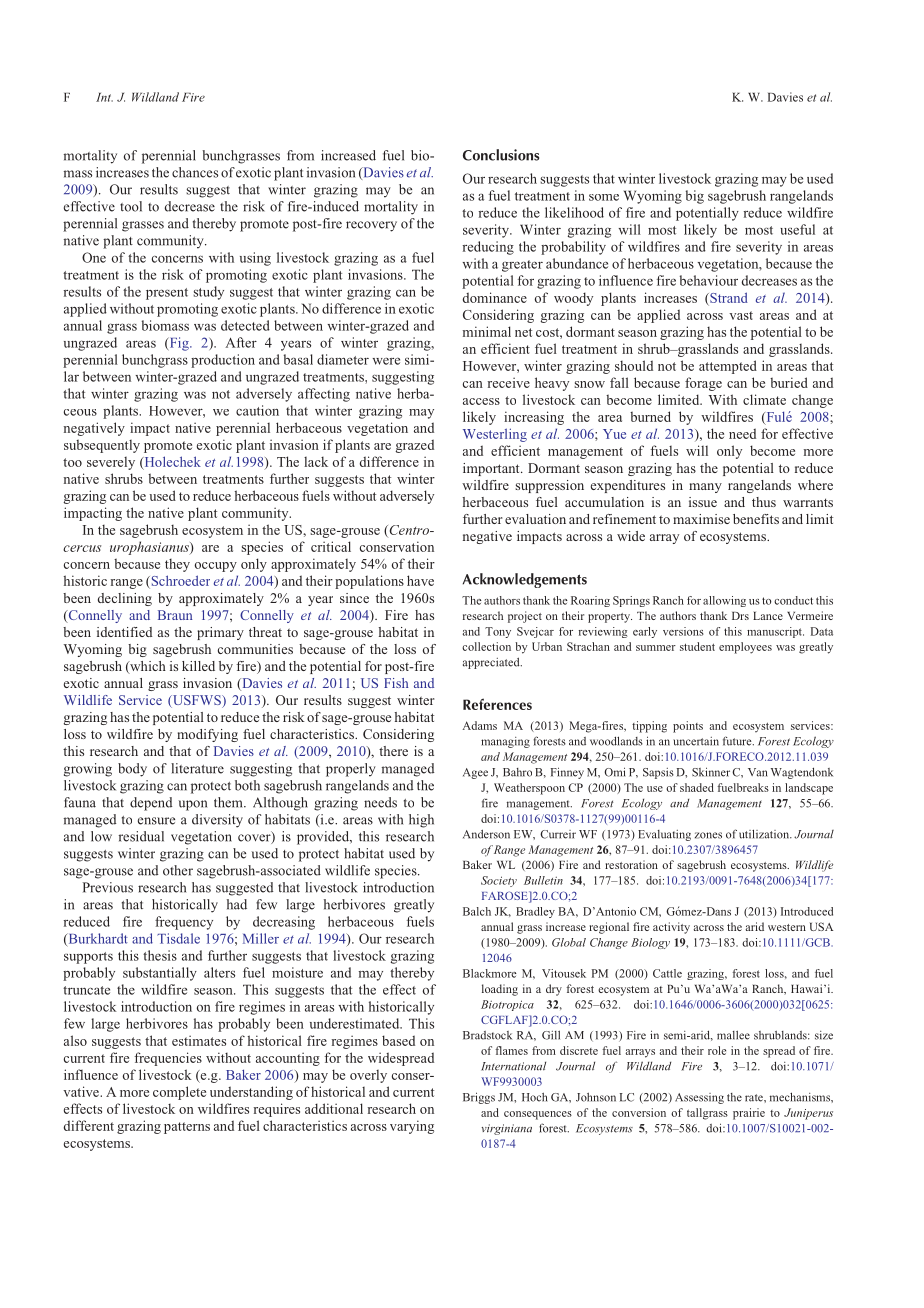  What do you see at coordinates (492, 469) in the page?
I see `important` at bounding box center [492, 469].
